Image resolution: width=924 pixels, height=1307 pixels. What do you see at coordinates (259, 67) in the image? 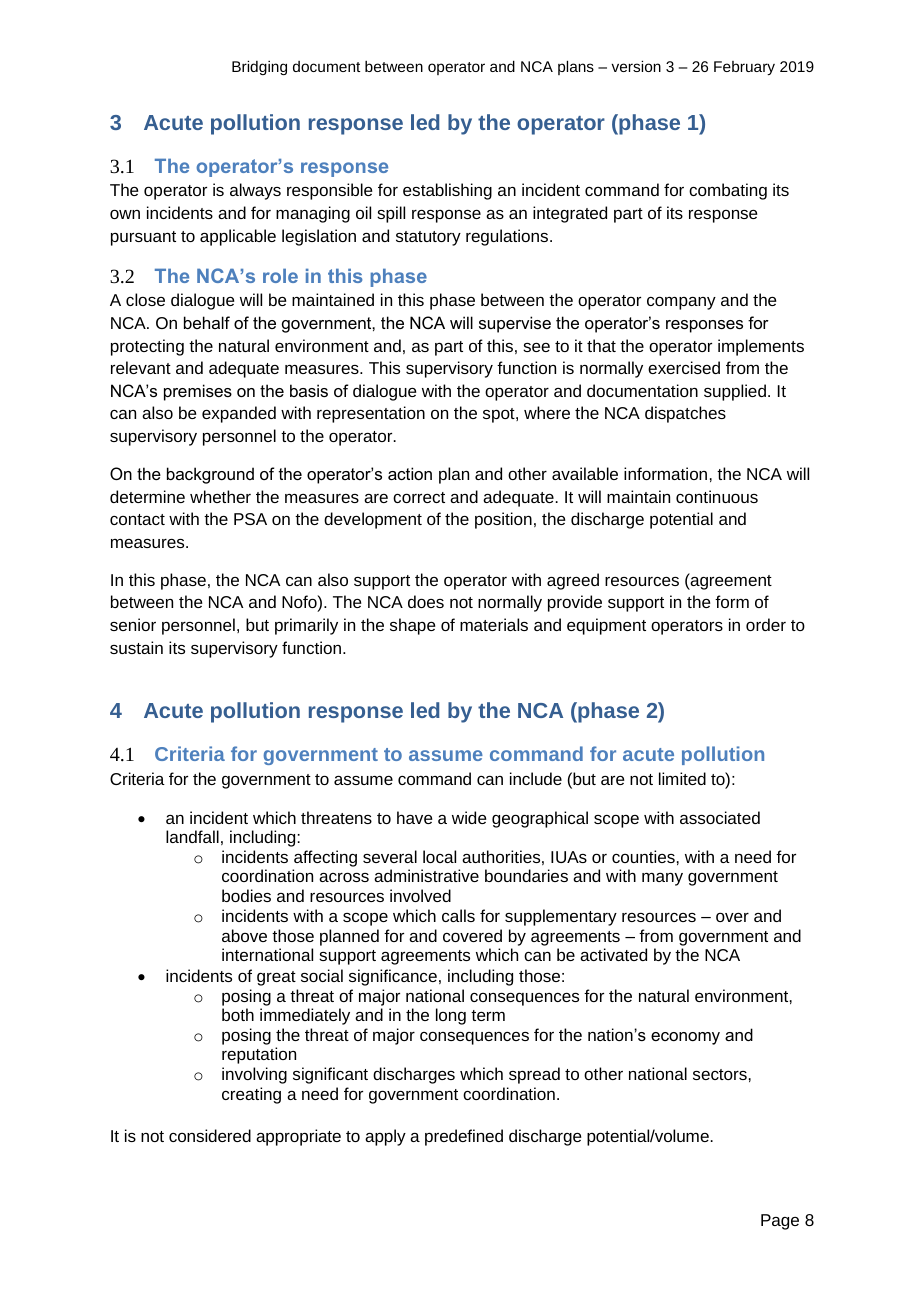
I see `Bridging` at bounding box center [259, 67].
